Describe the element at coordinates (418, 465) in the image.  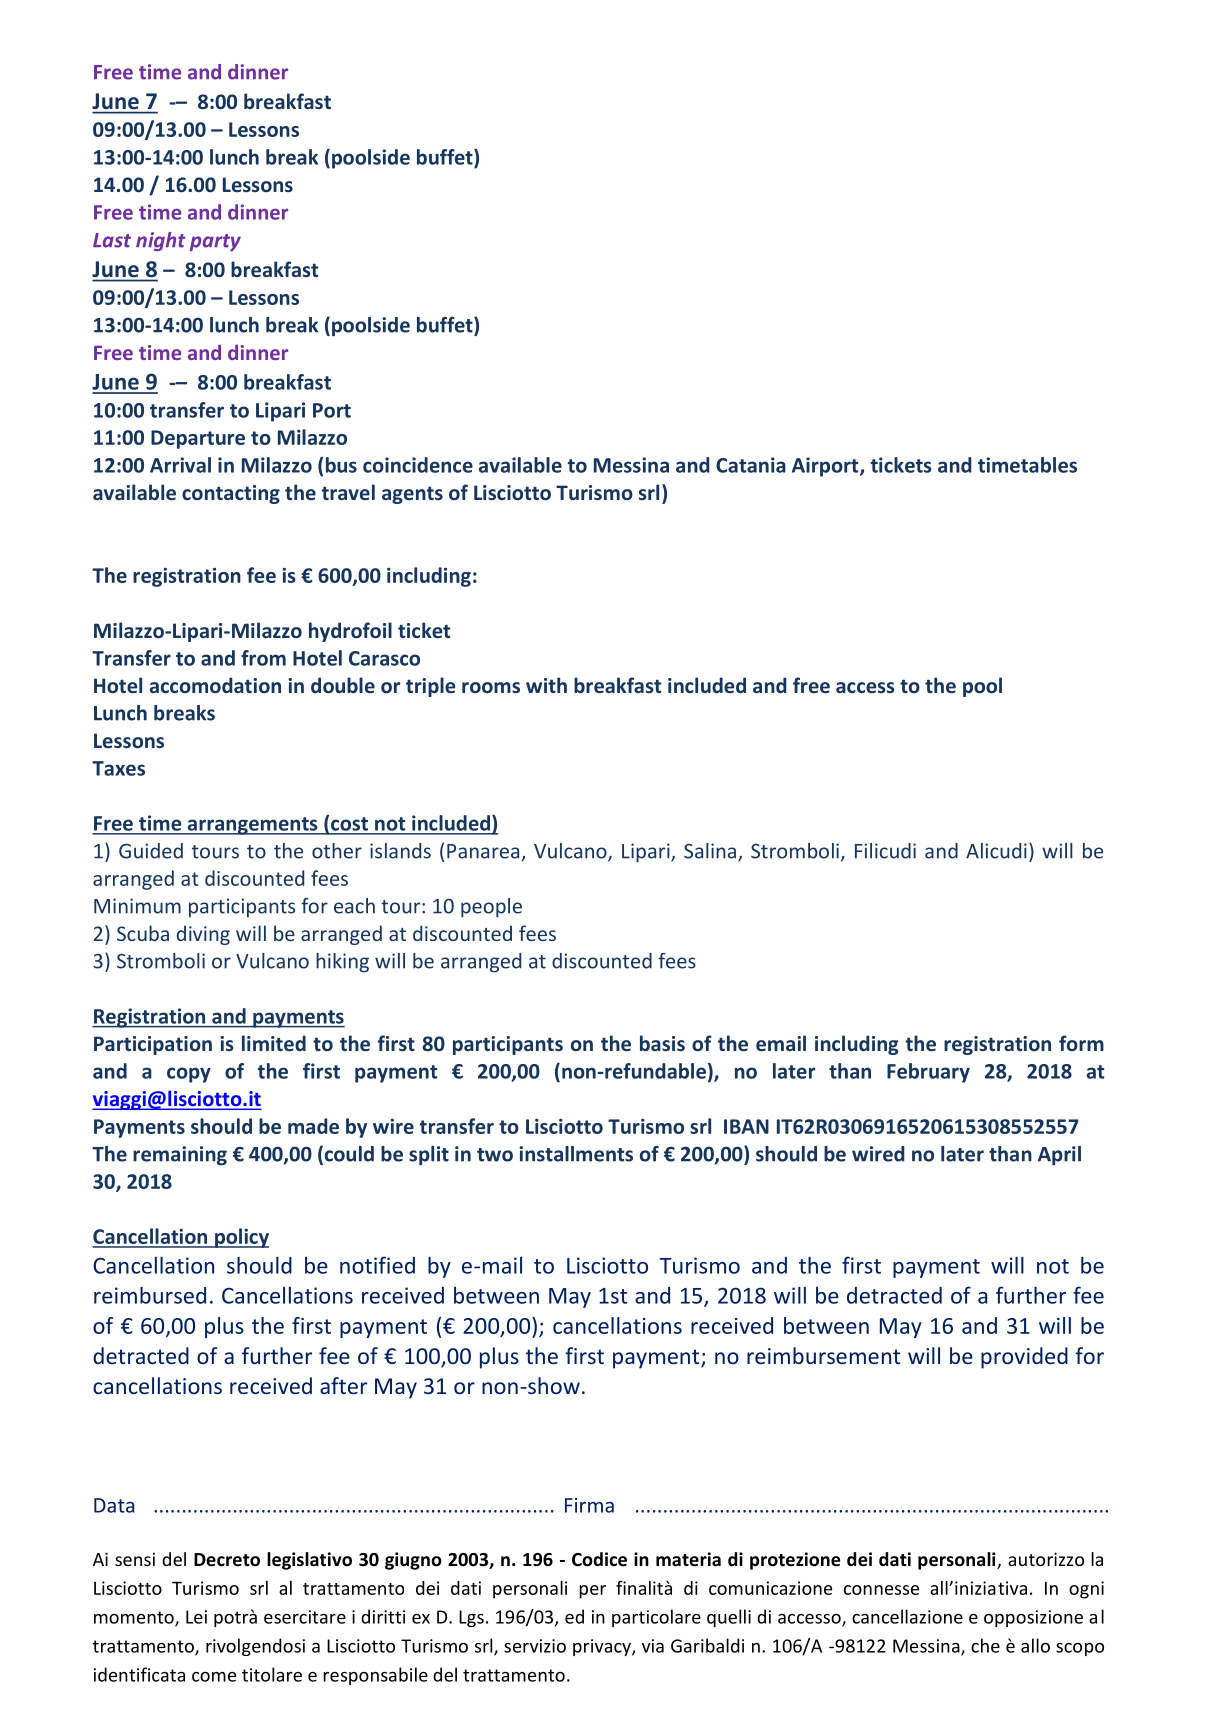
I see `coincidence` at that location.
